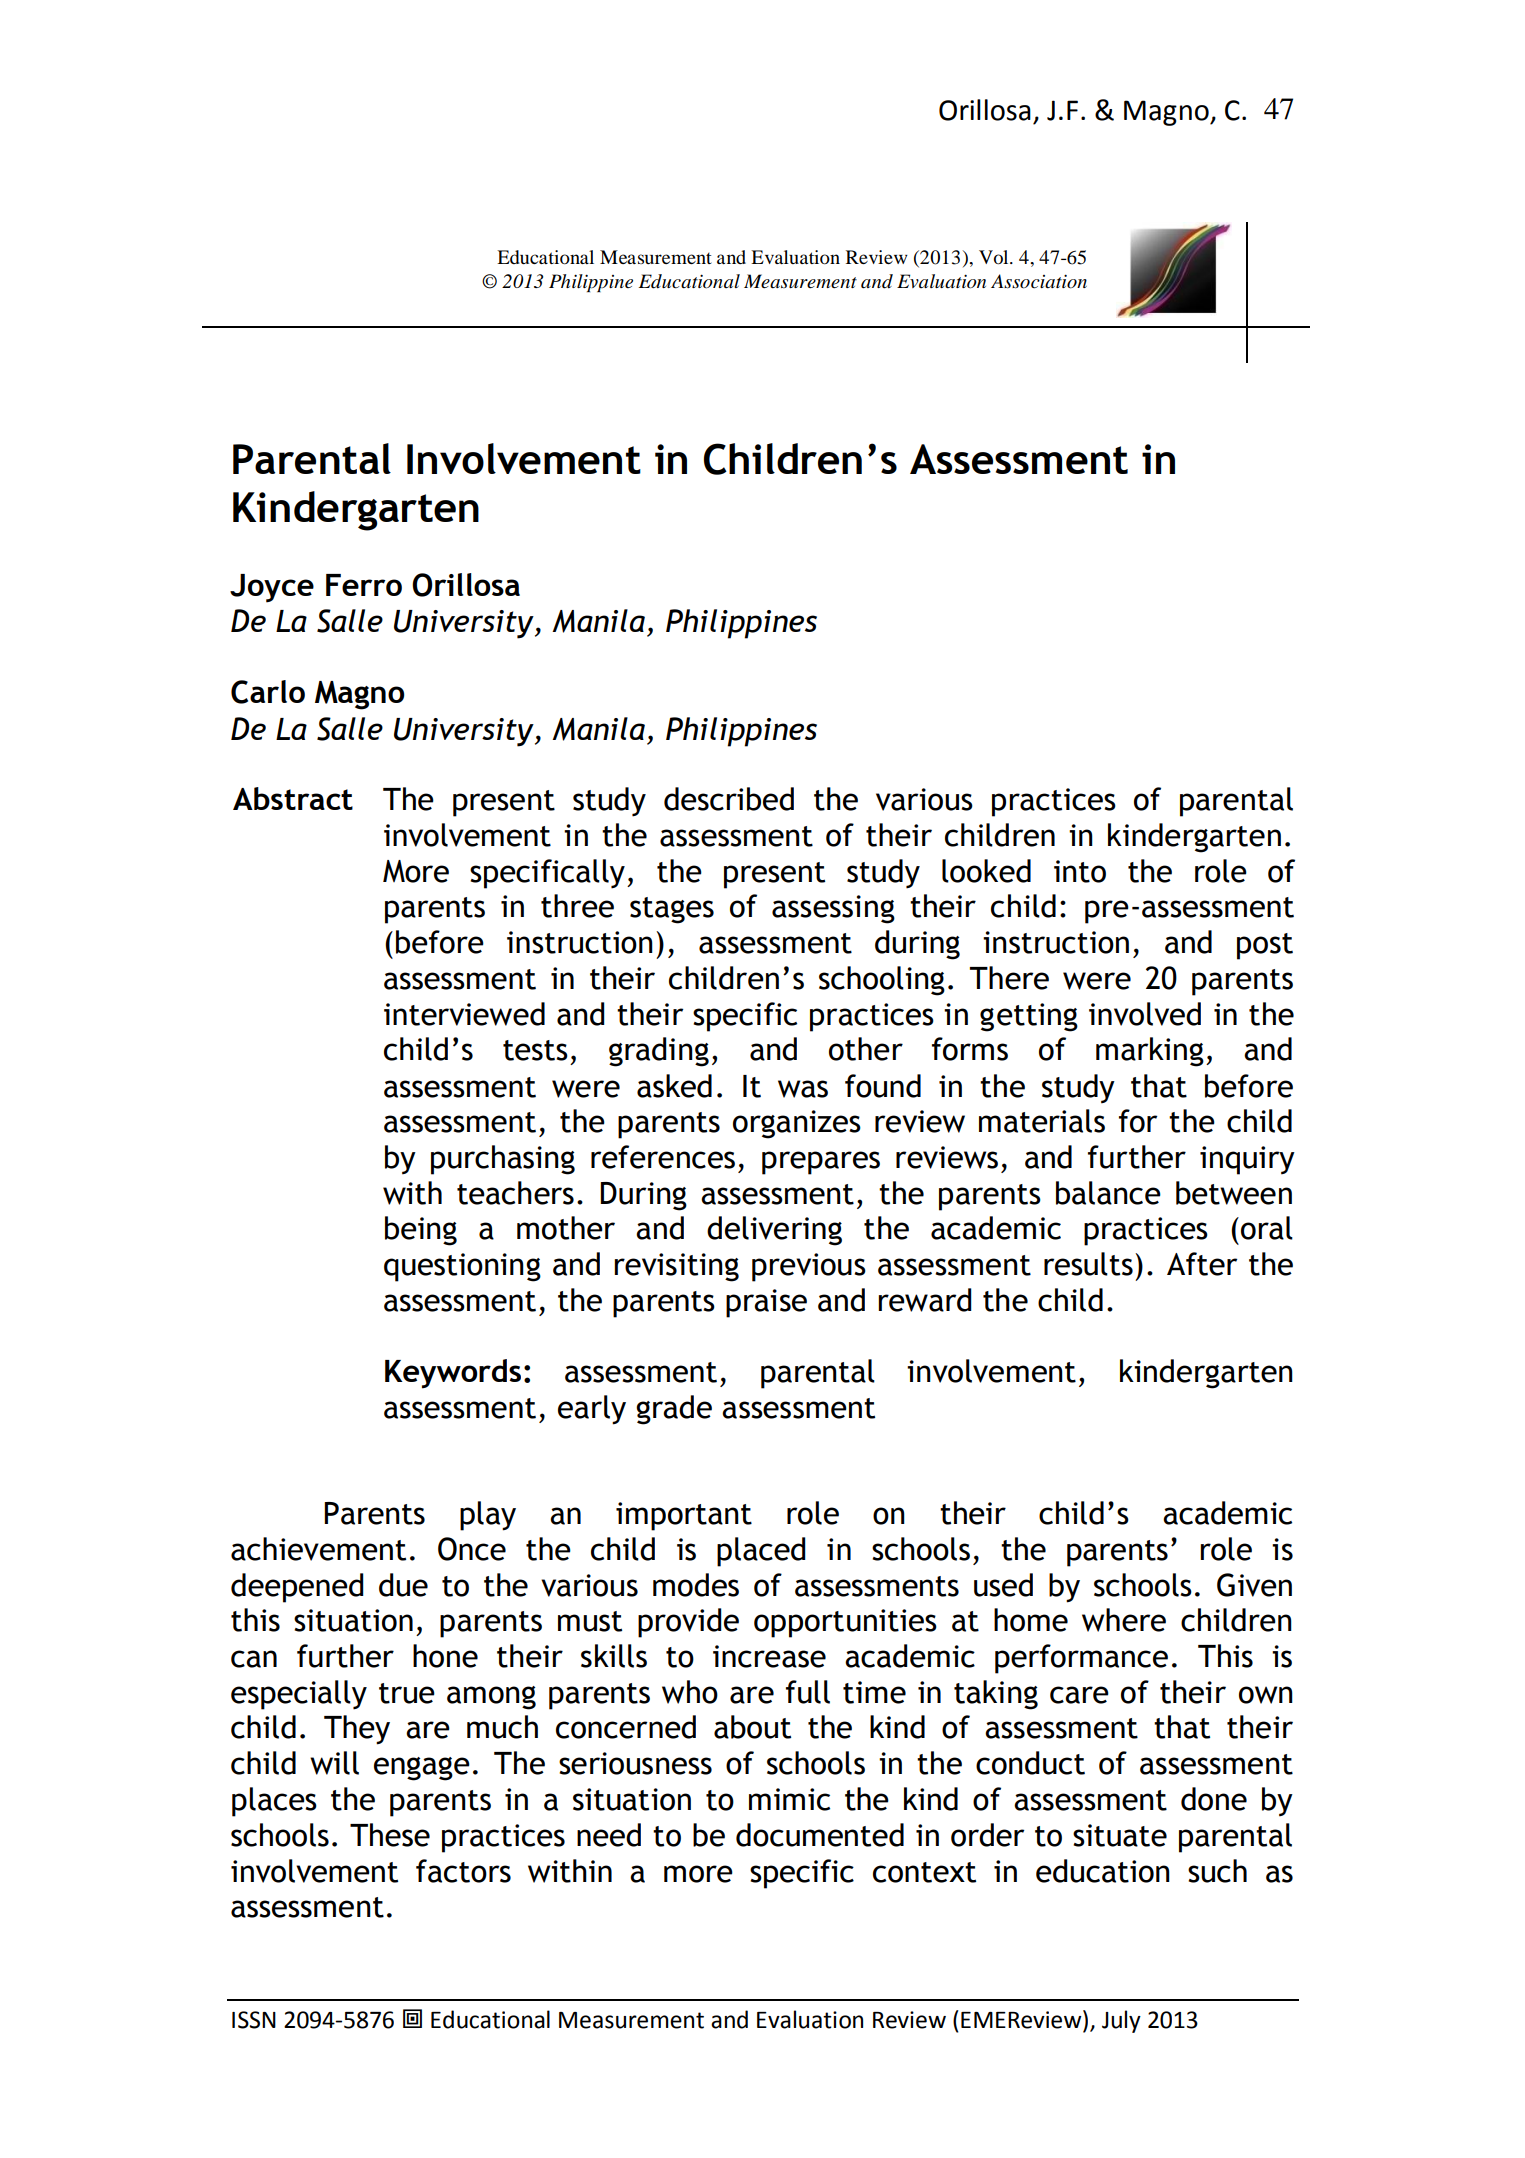 The width and height of the screenshot is (1525, 2158). I want to click on assessing, so click(833, 909).
